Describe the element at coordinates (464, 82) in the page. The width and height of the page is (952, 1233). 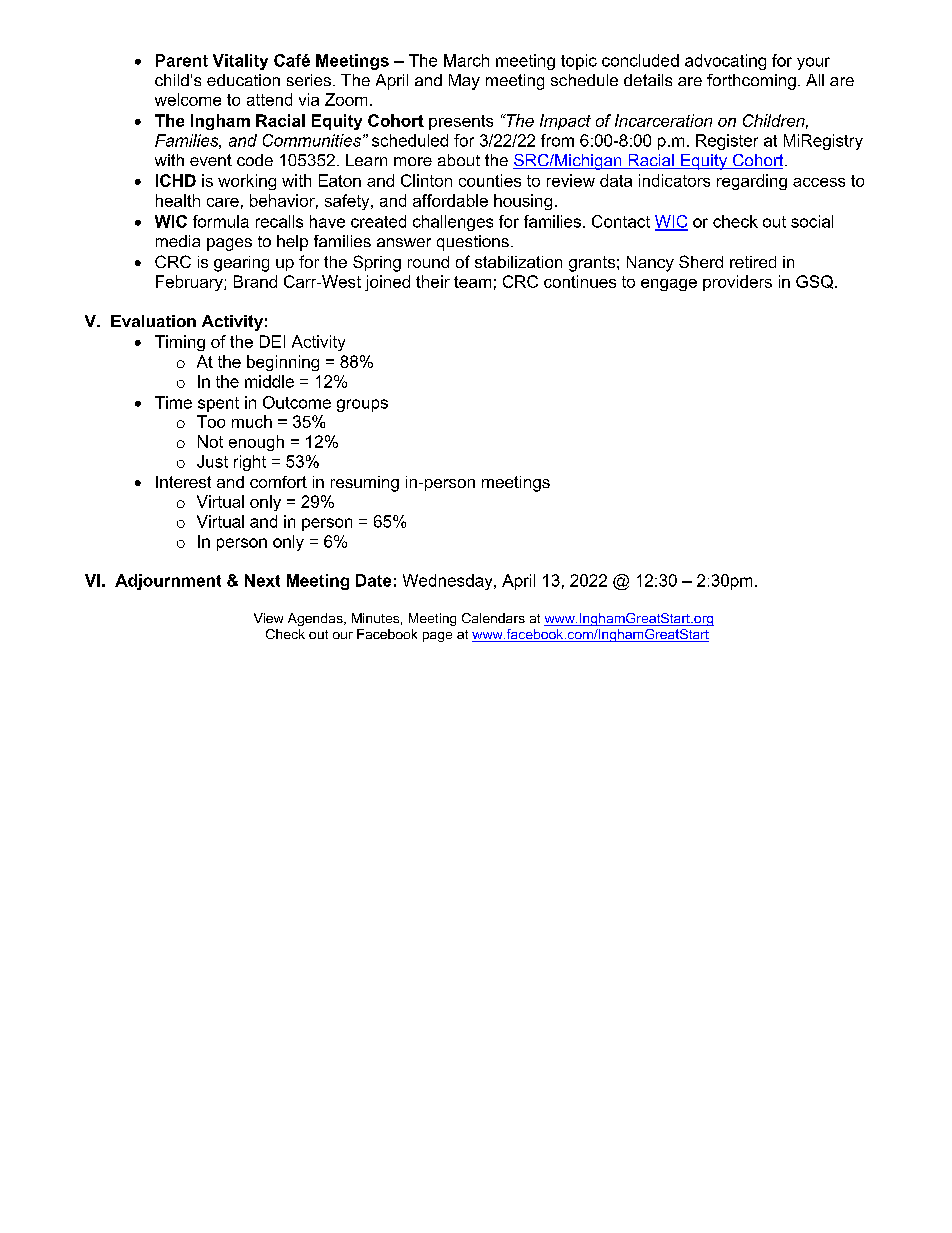
I see `May` at that location.
